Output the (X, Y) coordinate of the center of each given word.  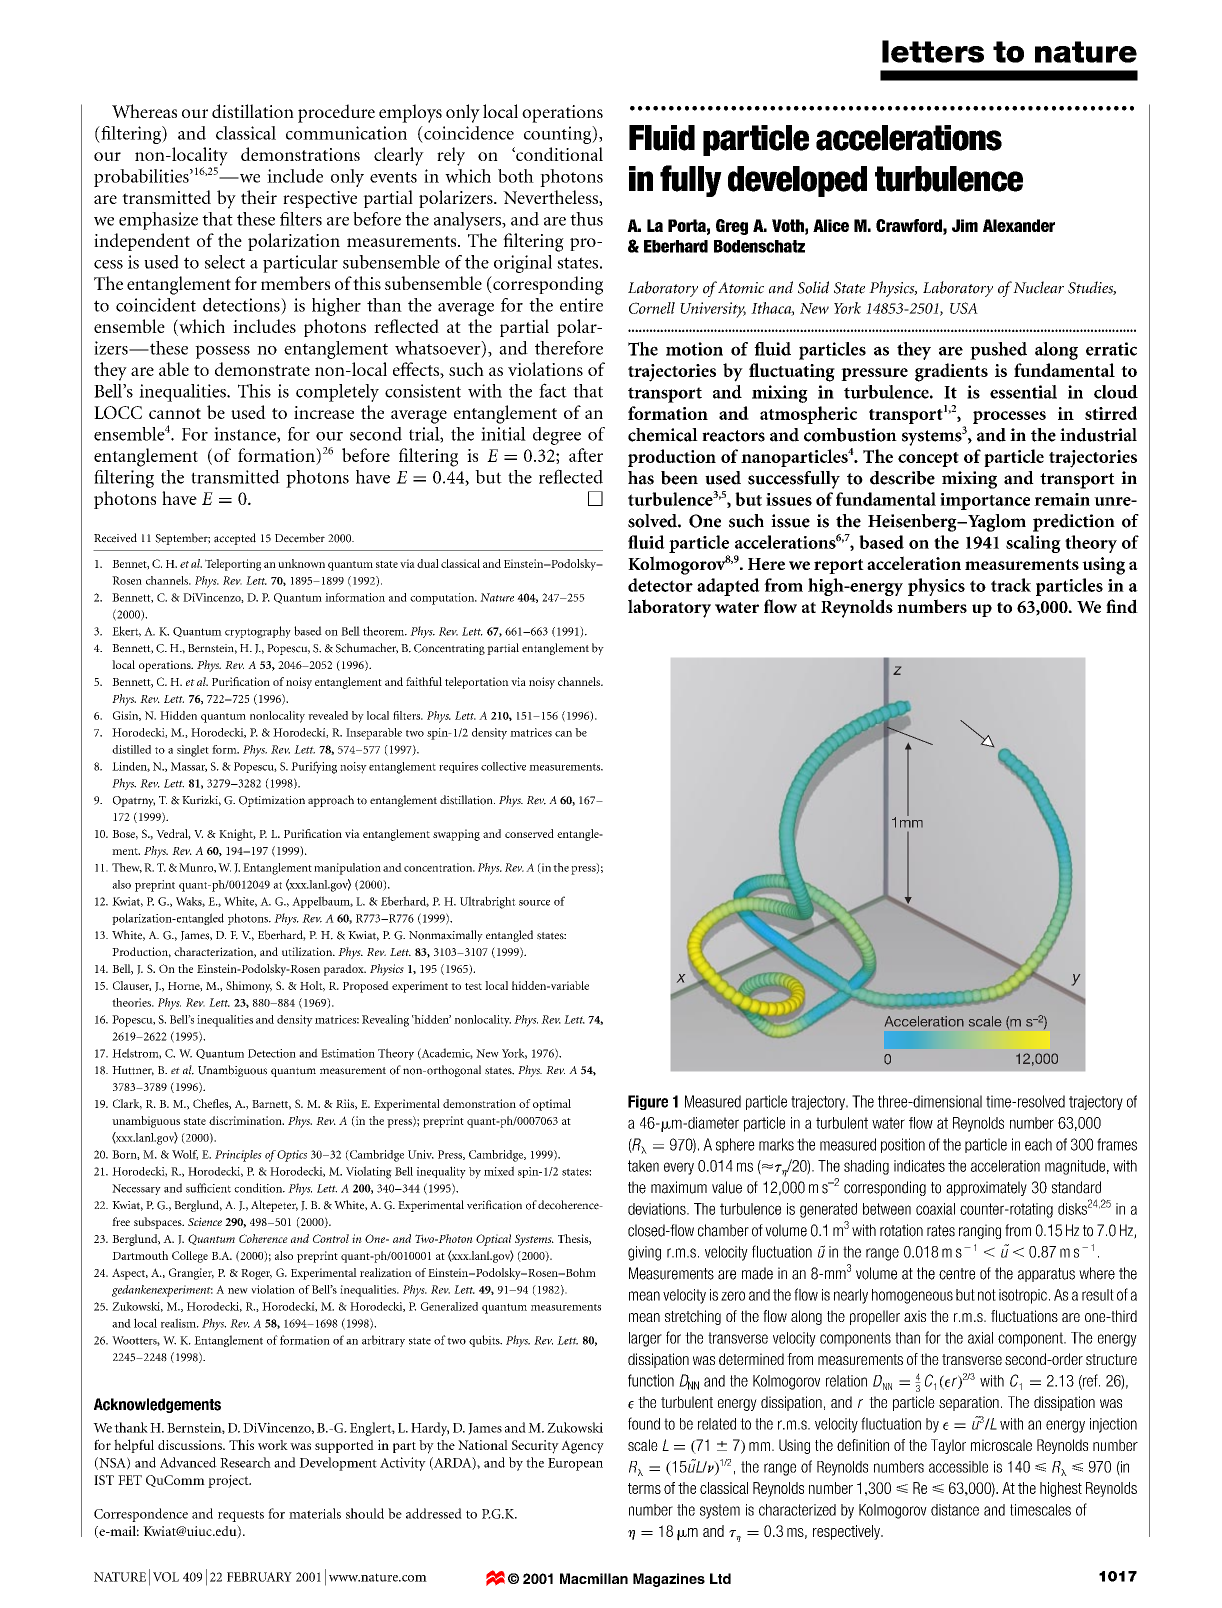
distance (955, 1510)
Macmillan (594, 1578)
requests (241, 1516)
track (1011, 585)
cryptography (258, 632)
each (1038, 1144)
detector (660, 585)
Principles (238, 1156)
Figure (648, 1102)
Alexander (1019, 225)
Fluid (662, 138)
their (259, 197)
